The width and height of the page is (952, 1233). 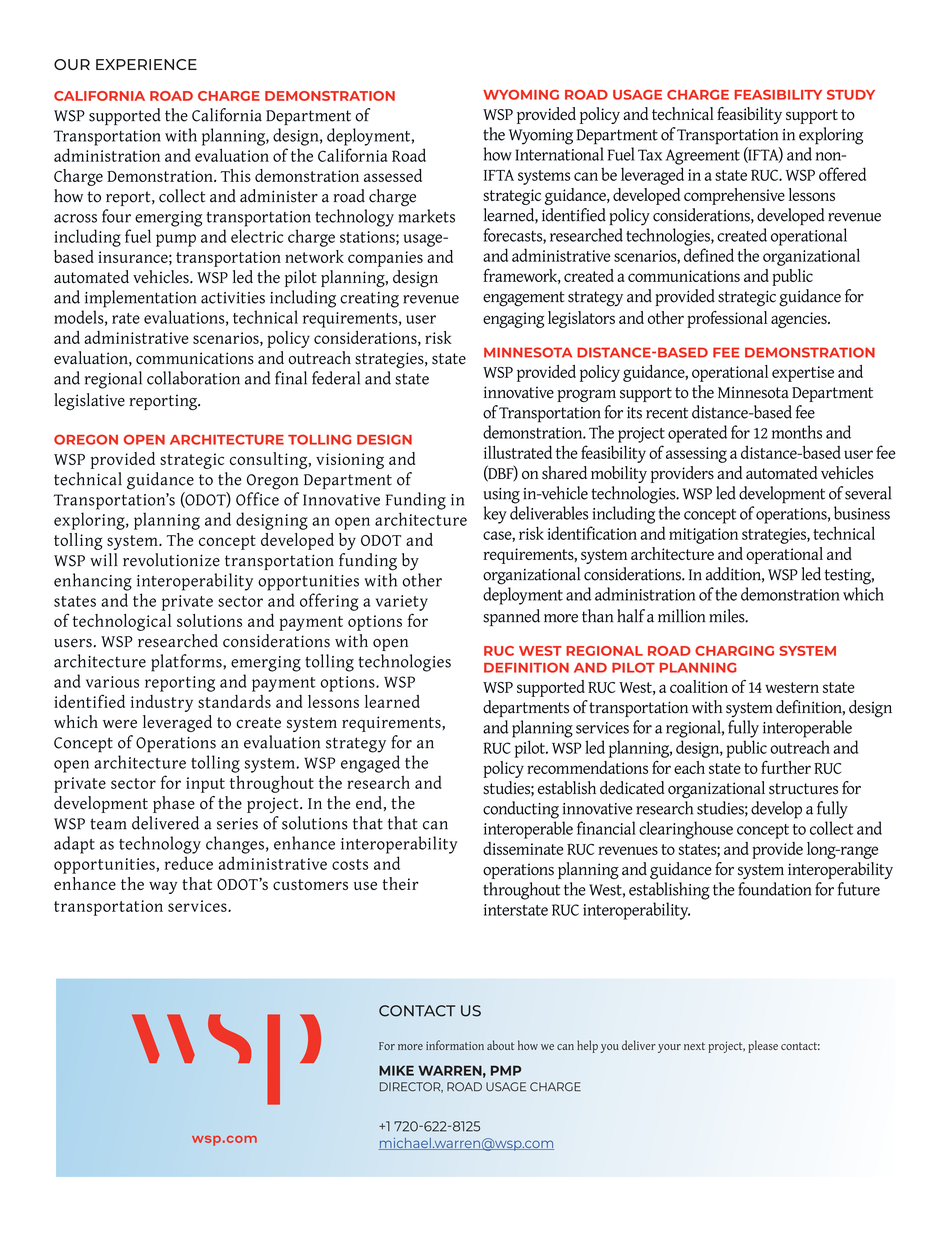 What do you see at coordinates (174, 804) in the page?
I see `phase` at bounding box center [174, 804].
